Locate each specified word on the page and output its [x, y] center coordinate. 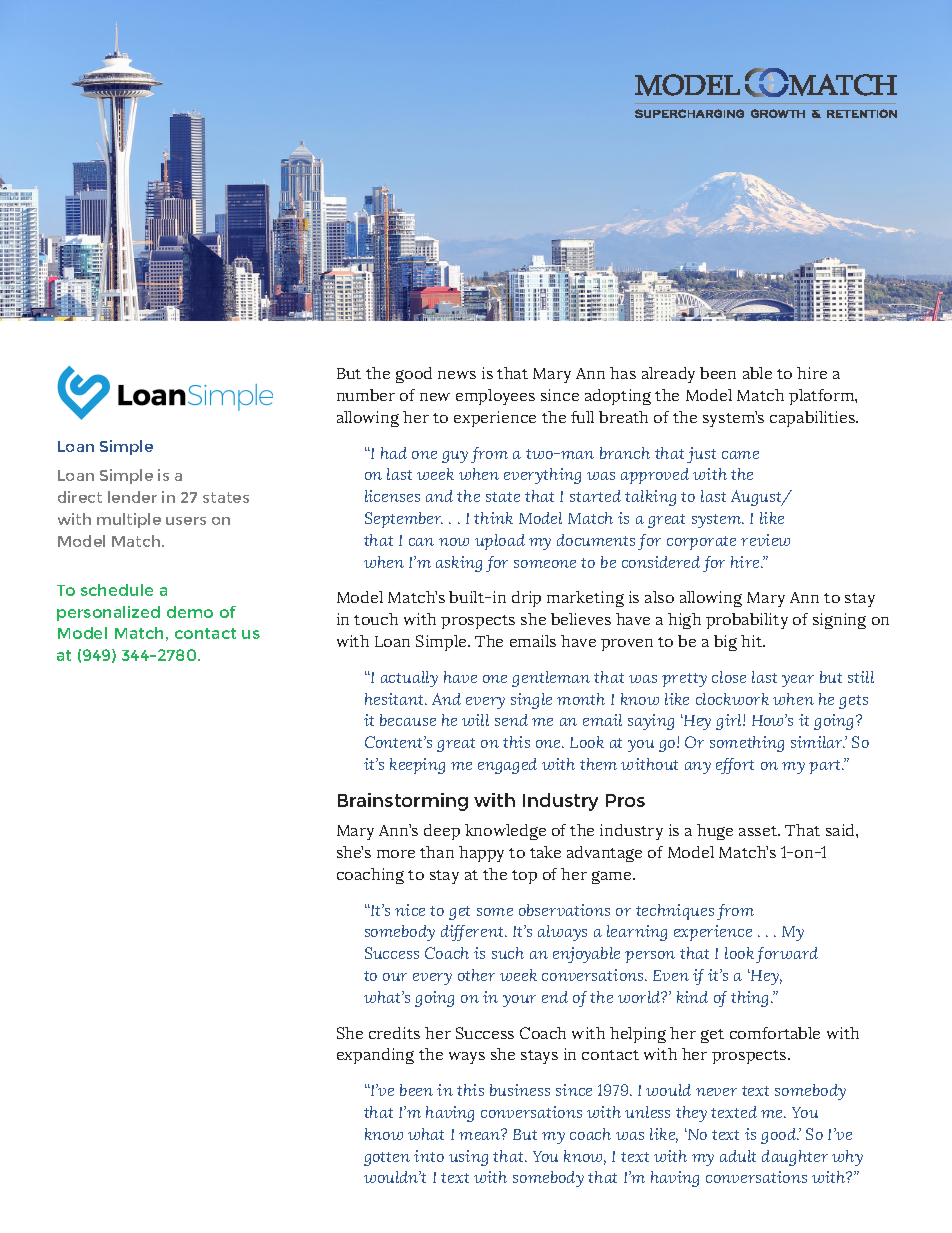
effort [735, 766]
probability [747, 621]
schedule [117, 590]
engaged [507, 766]
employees [495, 397]
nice [410, 910]
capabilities [814, 419]
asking [459, 564]
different [474, 933]
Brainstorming [403, 802]
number [366, 395]
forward [787, 955]
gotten [387, 1159]
